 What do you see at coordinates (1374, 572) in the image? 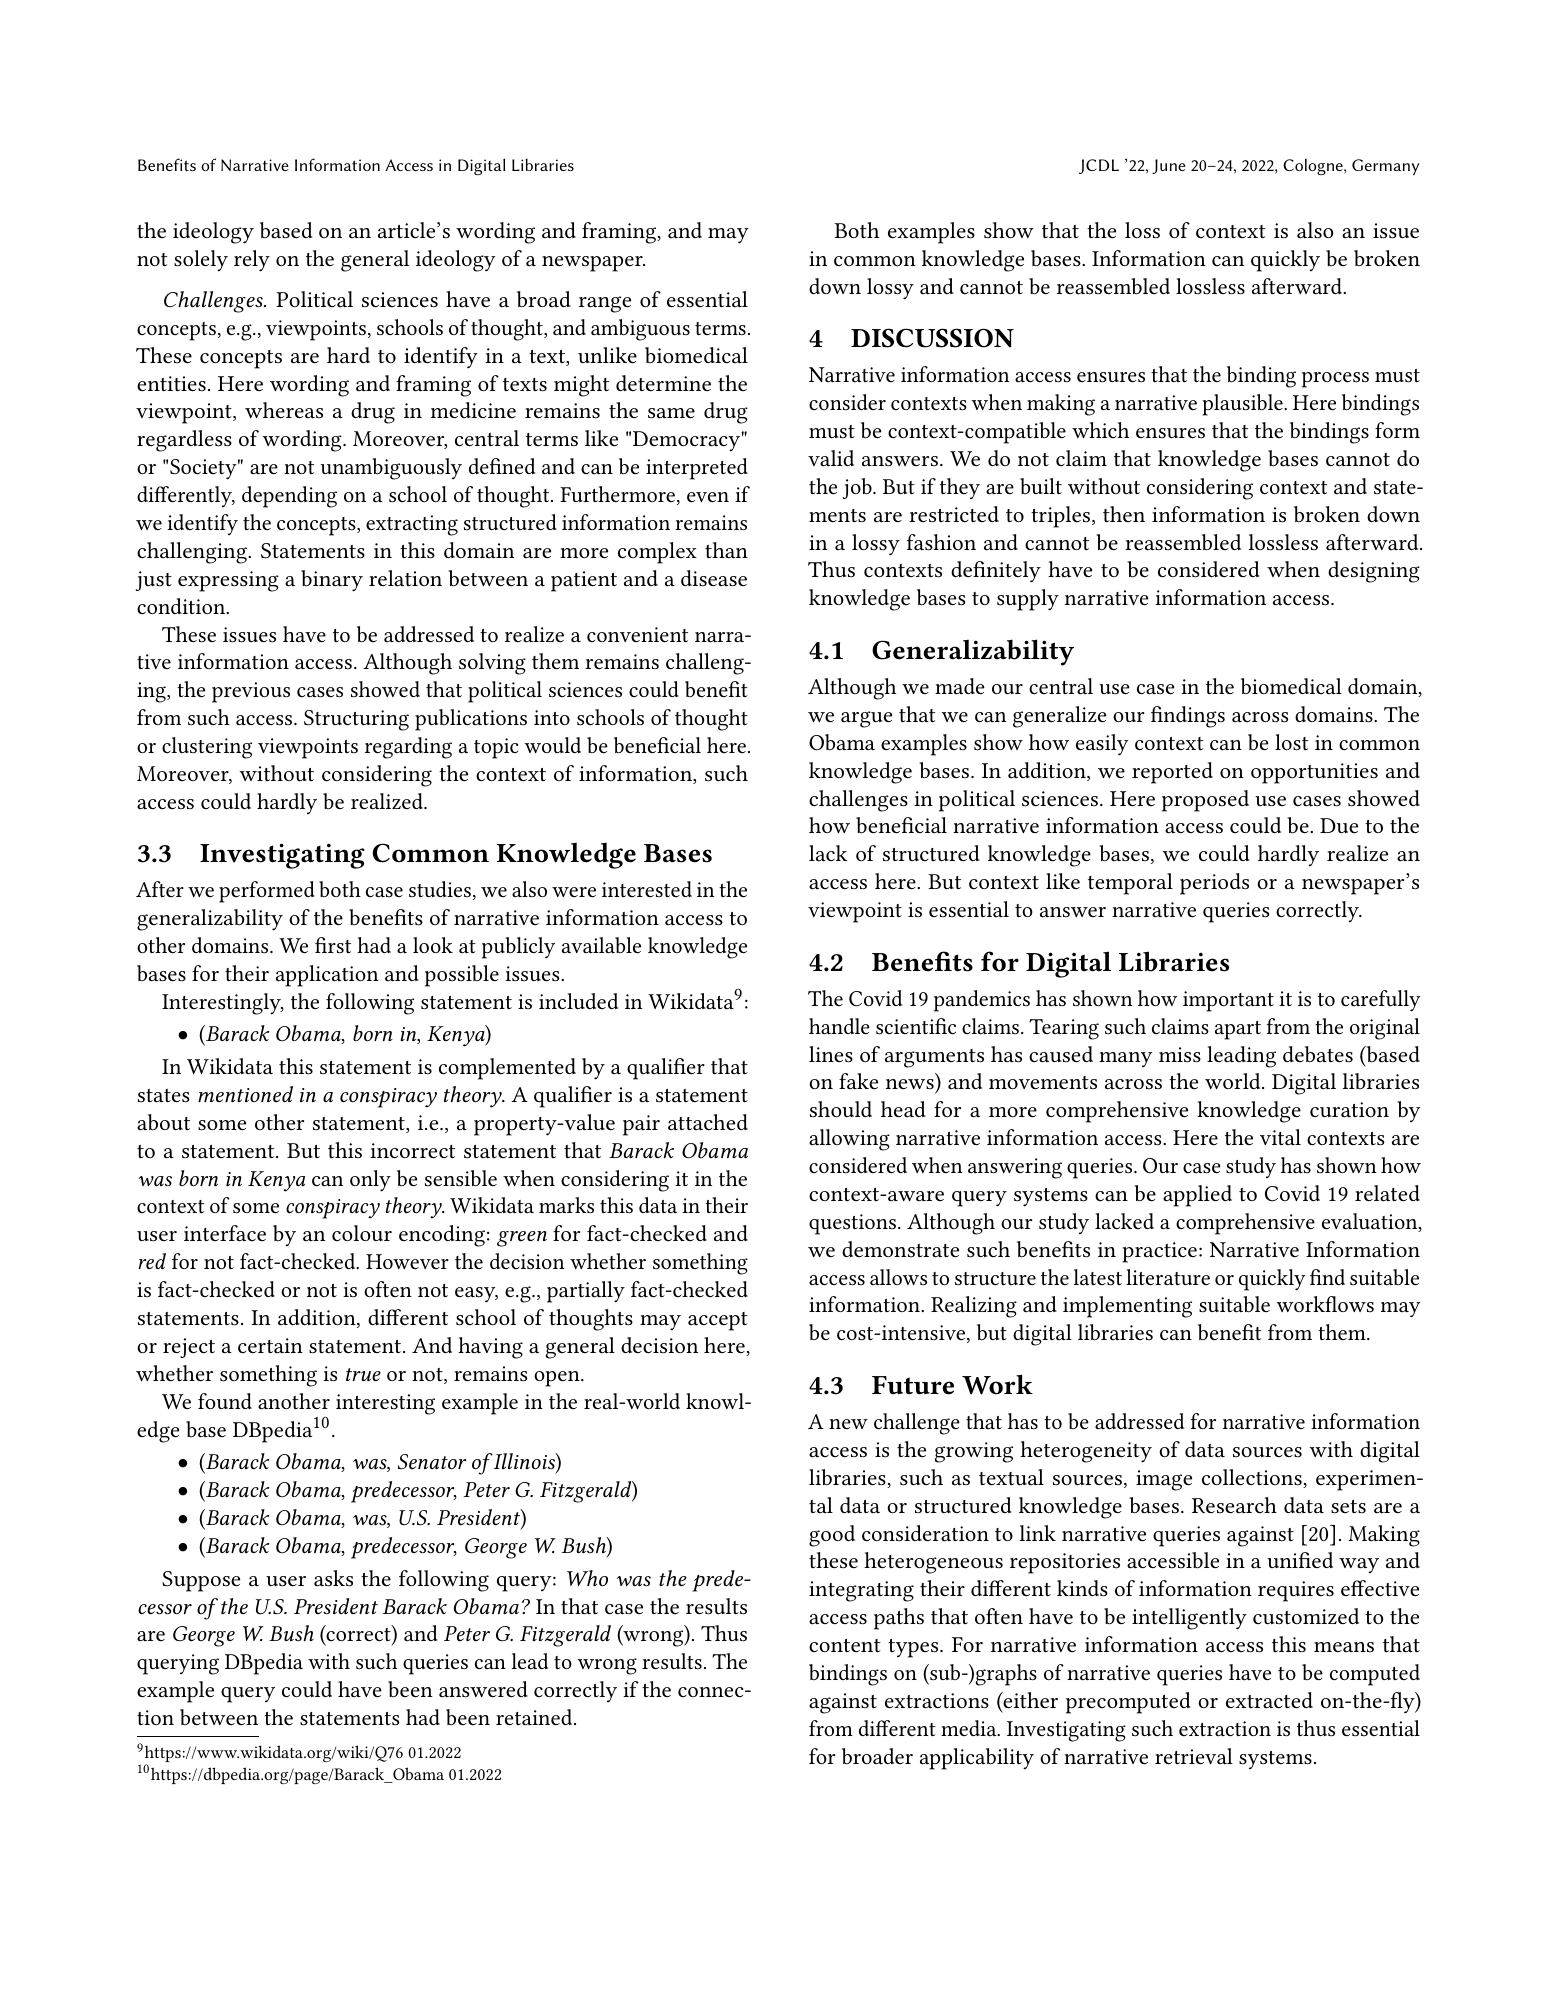
I see `designing` at bounding box center [1374, 572].
